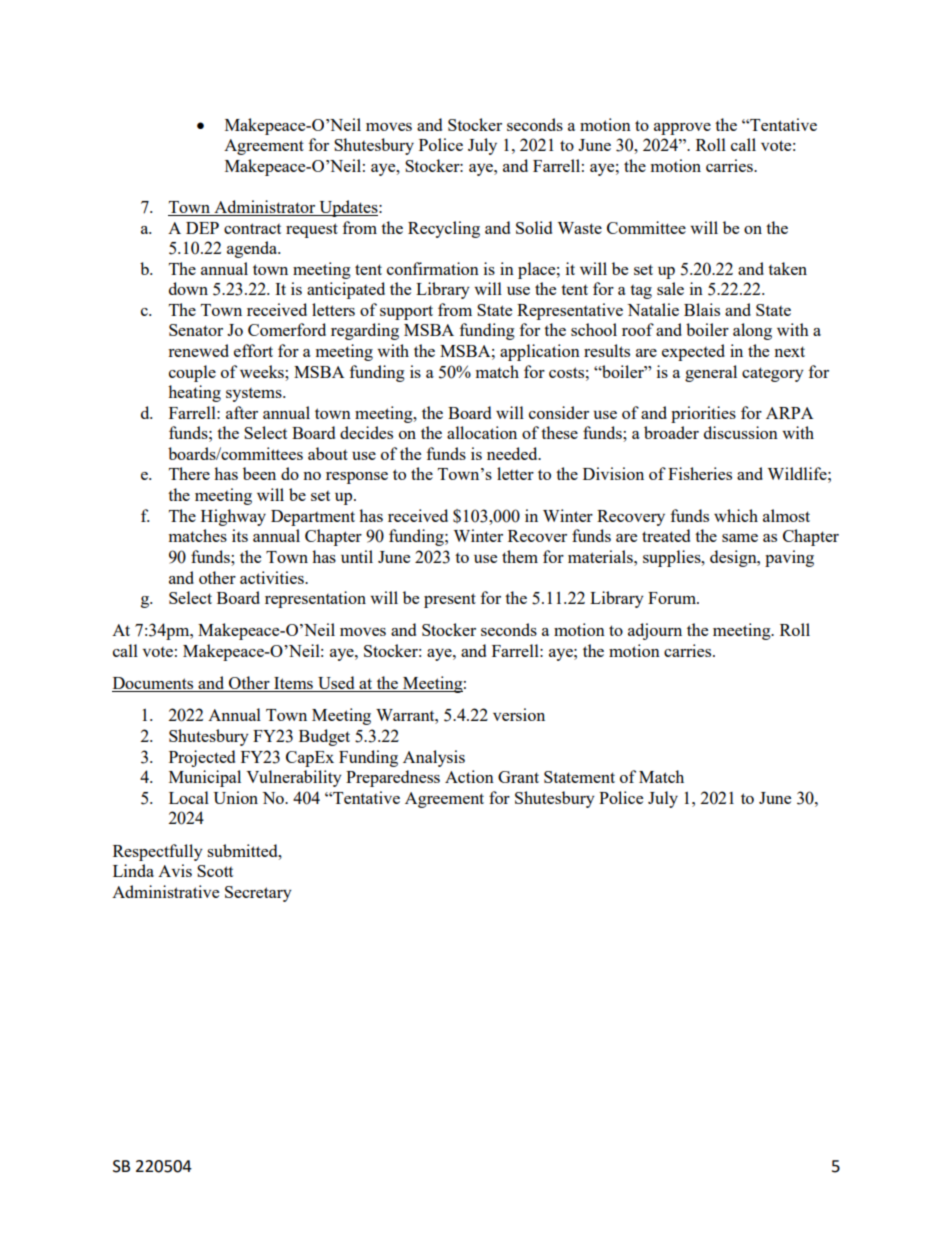  Describe the element at coordinates (673, 598) in the document. I see `Forum` at that location.
